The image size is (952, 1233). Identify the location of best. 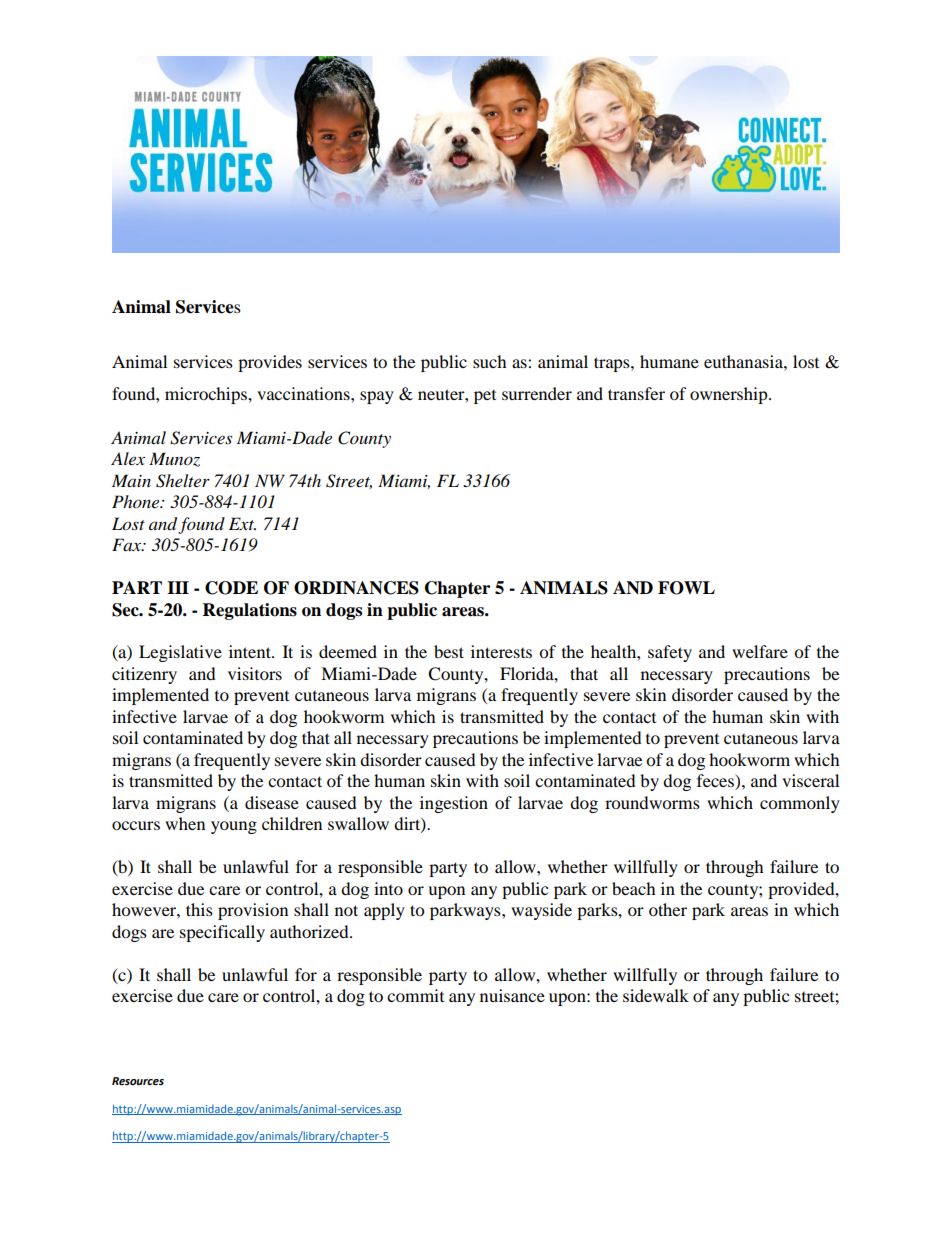
(449, 651).
